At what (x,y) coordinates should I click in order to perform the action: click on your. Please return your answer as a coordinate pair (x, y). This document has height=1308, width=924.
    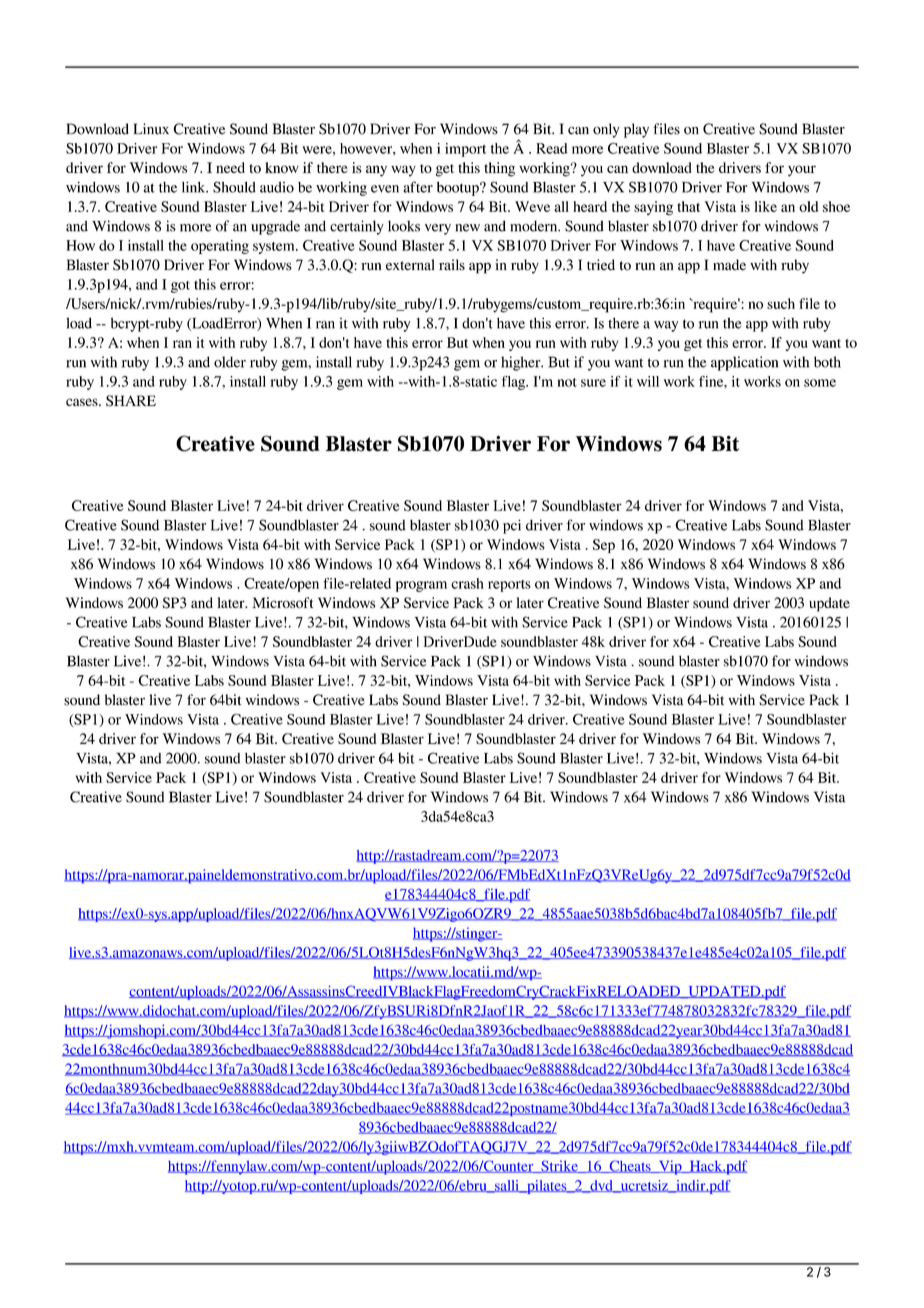
    Looking at the image, I should click on (802, 171).
